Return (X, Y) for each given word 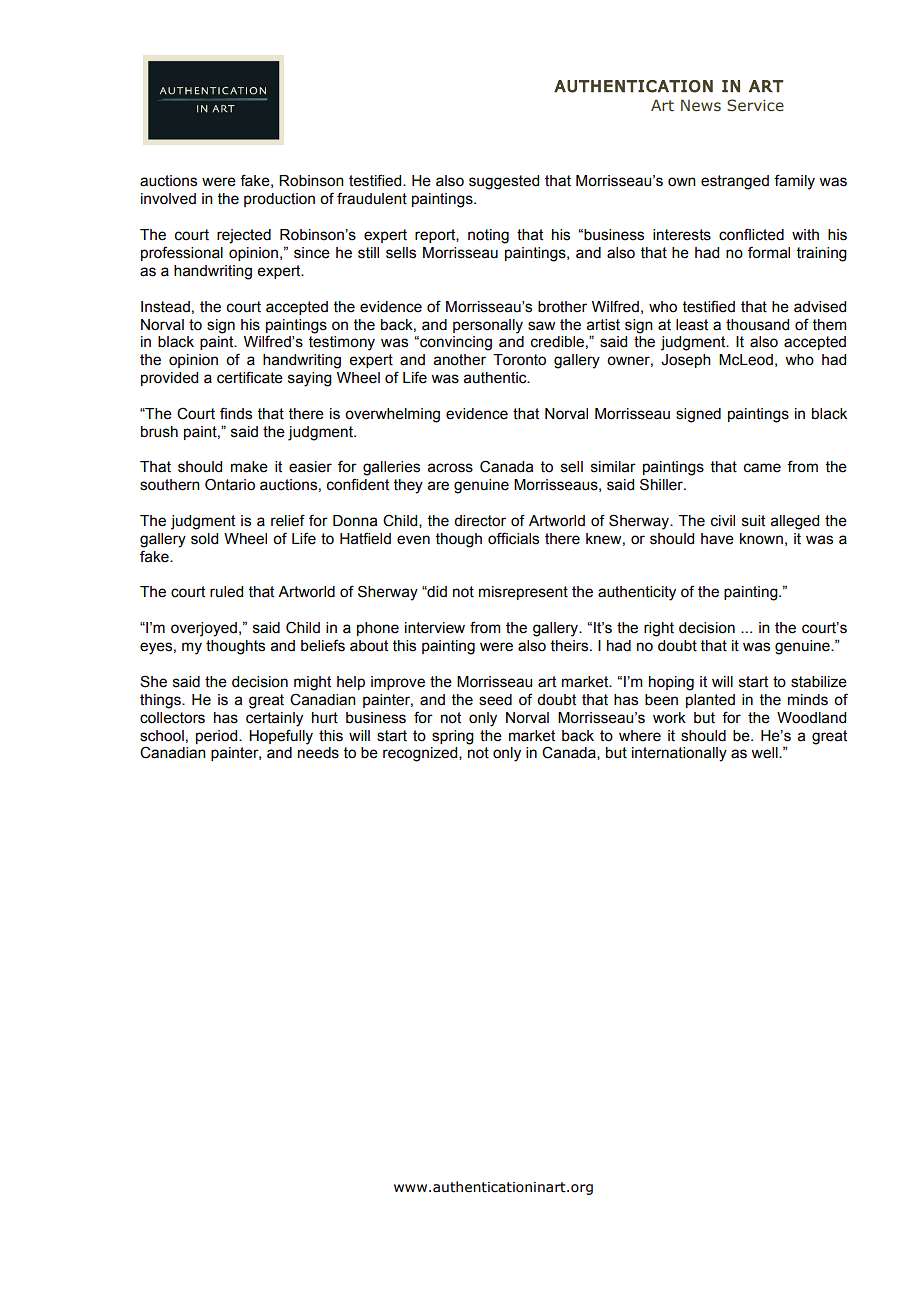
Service (755, 105)
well (765, 753)
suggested (504, 182)
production (279, 200)
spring (453, 737)
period (218, 737)
